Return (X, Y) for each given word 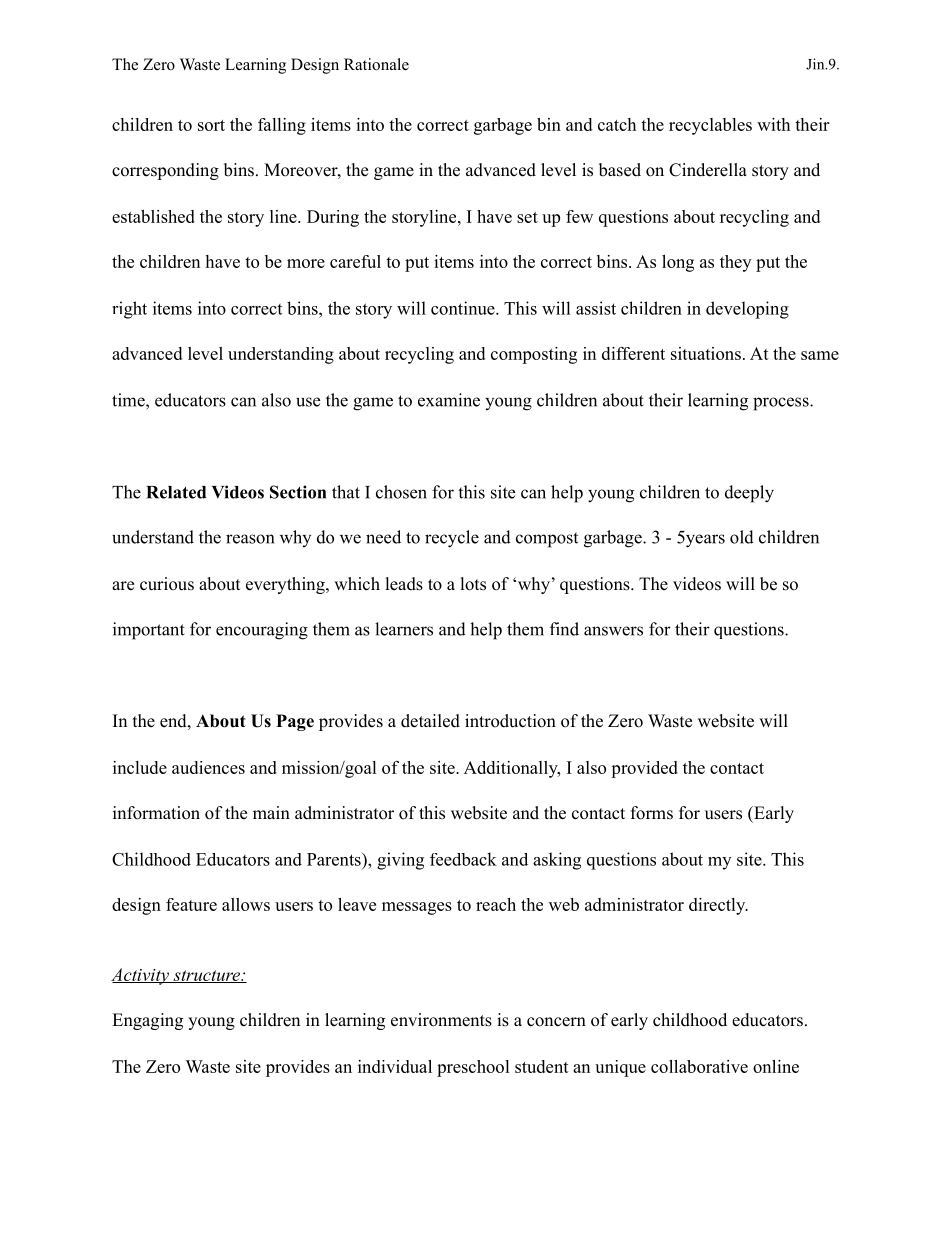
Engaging (147, 1021)
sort (211, 125)
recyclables (710, 126)
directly (718, 906)
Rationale (376, 64)
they (735, 263)
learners (404, 629)
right (129, 310)
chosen (401, 492)
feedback (463, 859)
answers (613, 631)
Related (176, 492)
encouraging (262, 631)
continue (464, 308)
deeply (749, 494)
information (156, 813)
